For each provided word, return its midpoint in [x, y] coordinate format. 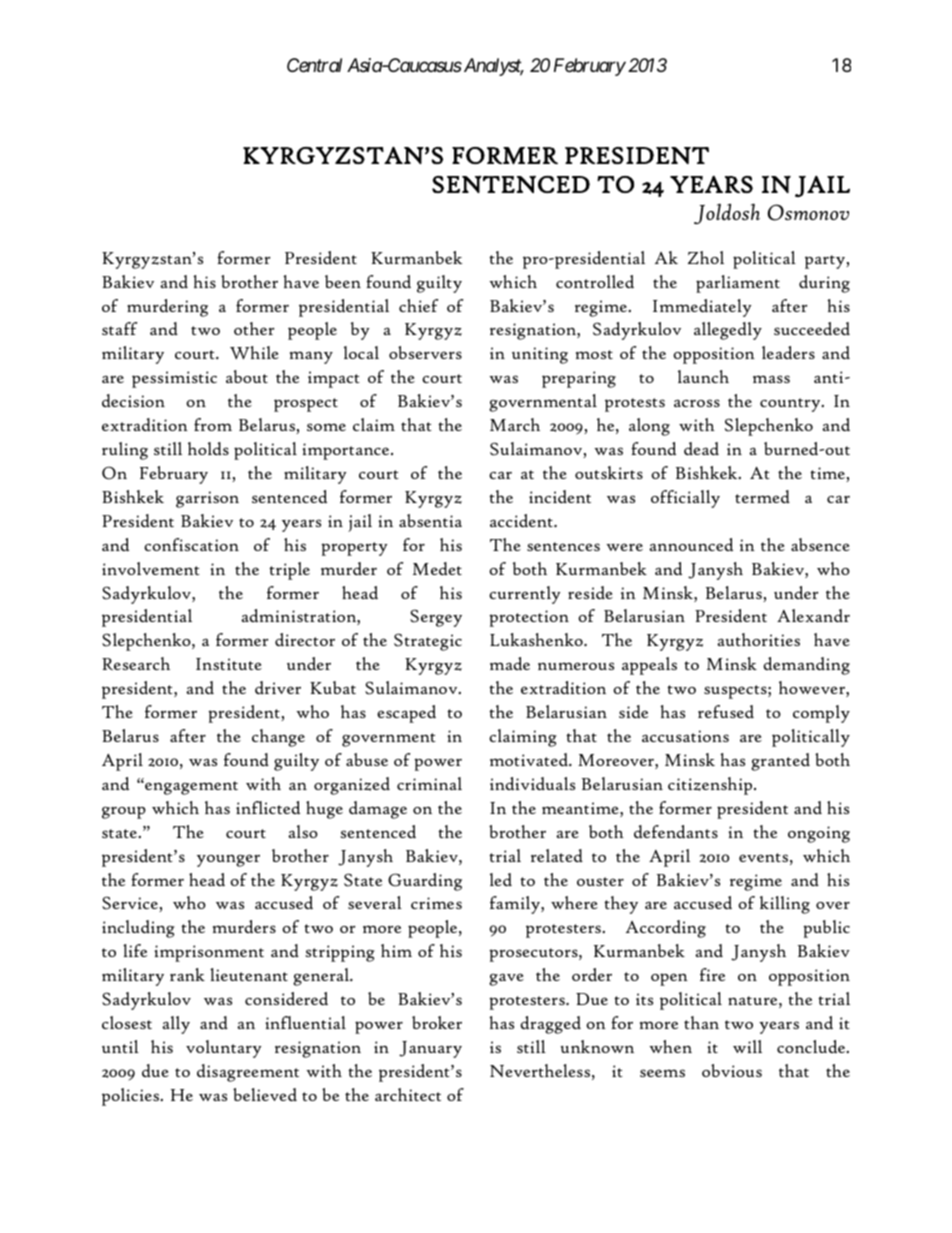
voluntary [224, 1049]
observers [425, 352]
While [254, 352]
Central [314, 65]
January [430, 1049]
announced [691, 545]
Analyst [492, 67]
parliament [738, 284]
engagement [190, 788]
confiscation [191, 544]
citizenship [710, 786]
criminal [429, 783]
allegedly [728, 331]
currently [525, 595]
